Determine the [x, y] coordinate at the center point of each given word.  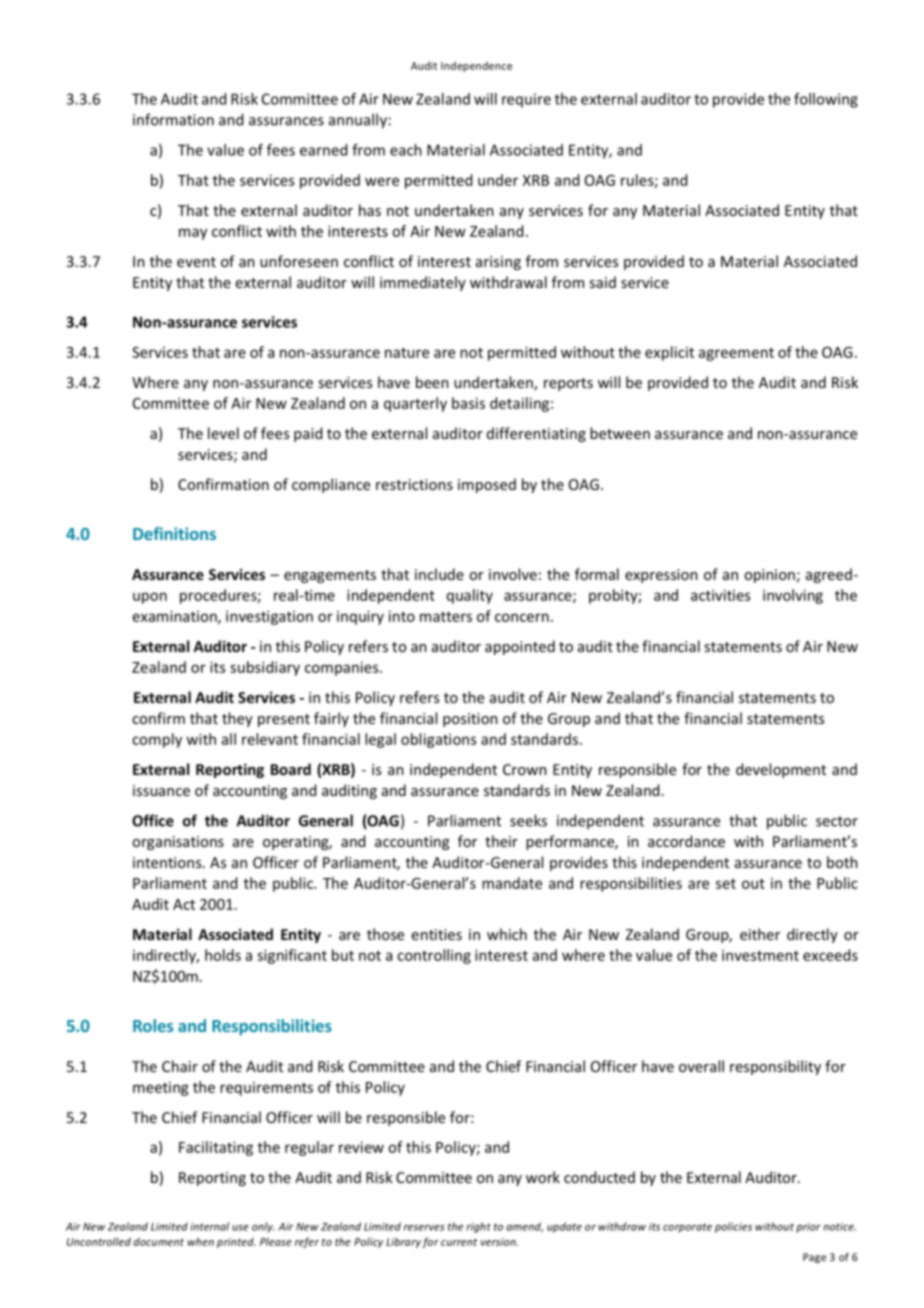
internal [209, 1226]
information [173, 119]
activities [720, 595]
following [826, 100]
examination [176, 617]
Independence [476, 66]
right [478, 1227]
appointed [520, 647]
